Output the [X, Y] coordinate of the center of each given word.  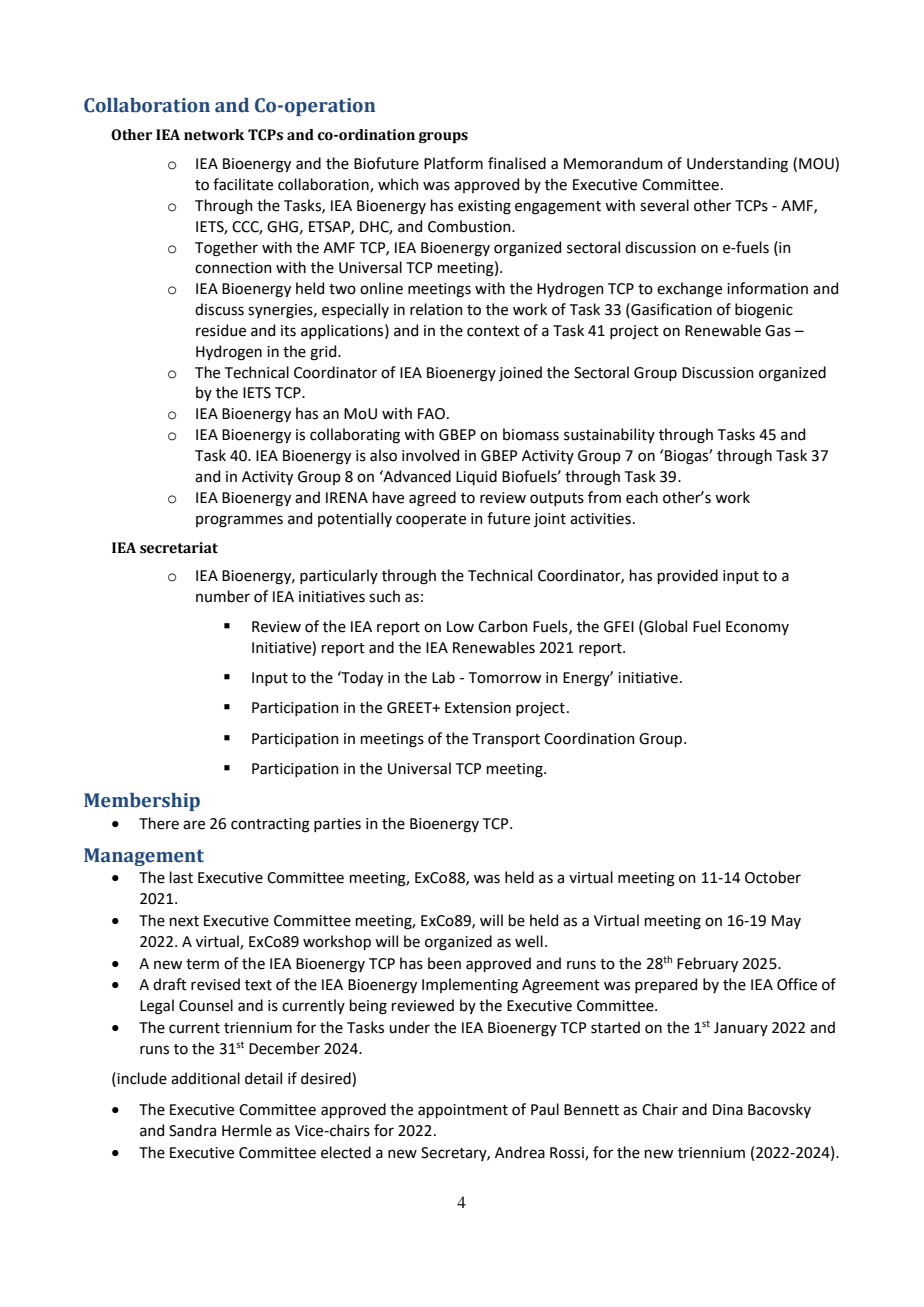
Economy [757, 628]
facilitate [243, 184]
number [223, 596]
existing [484, 207]
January [741, 1029]
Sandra [192, 1130]
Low [460, 627]
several [664, 205]
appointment [463, 1111]
